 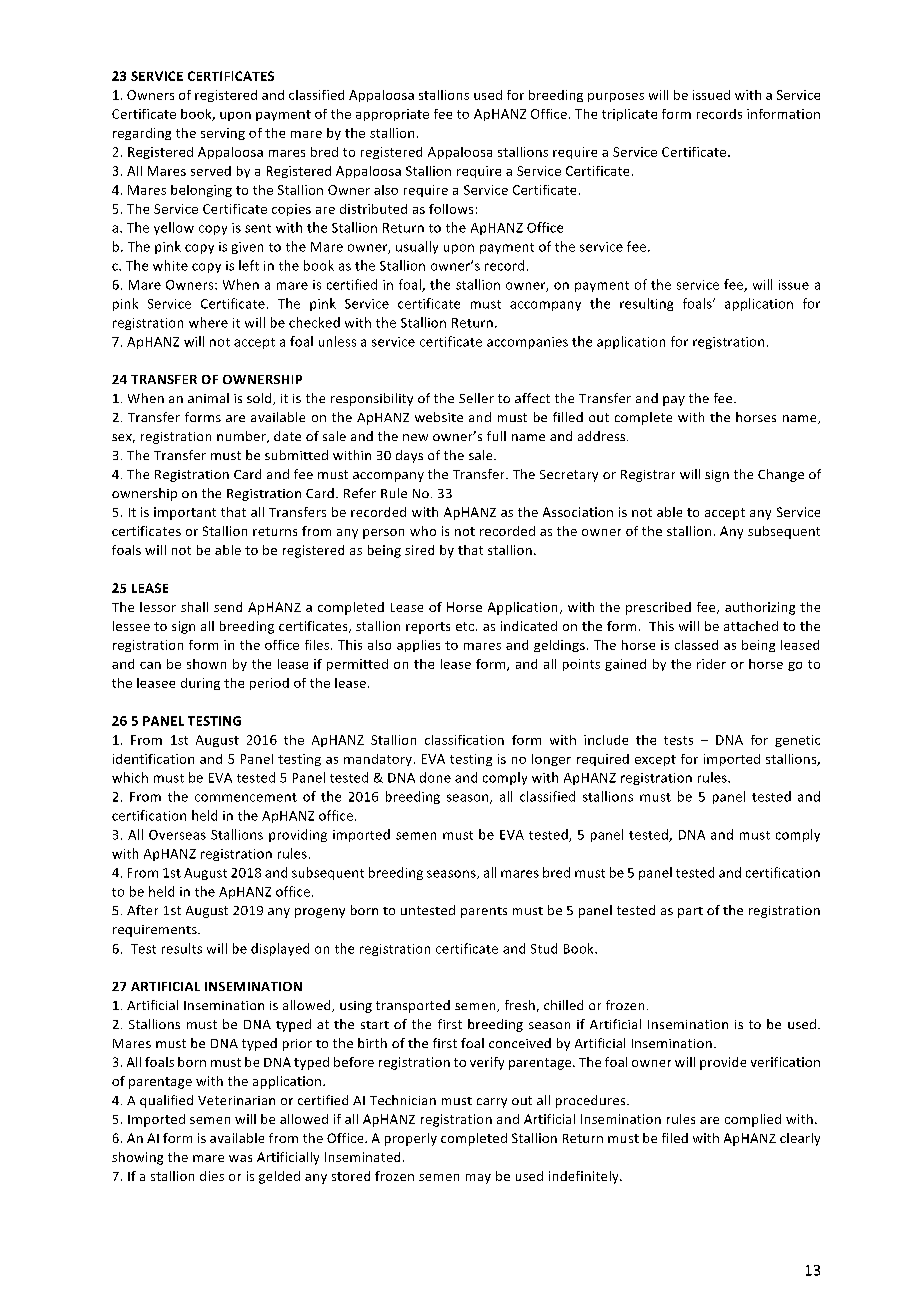 I want to click on serving, so click(x=223, y=134).
